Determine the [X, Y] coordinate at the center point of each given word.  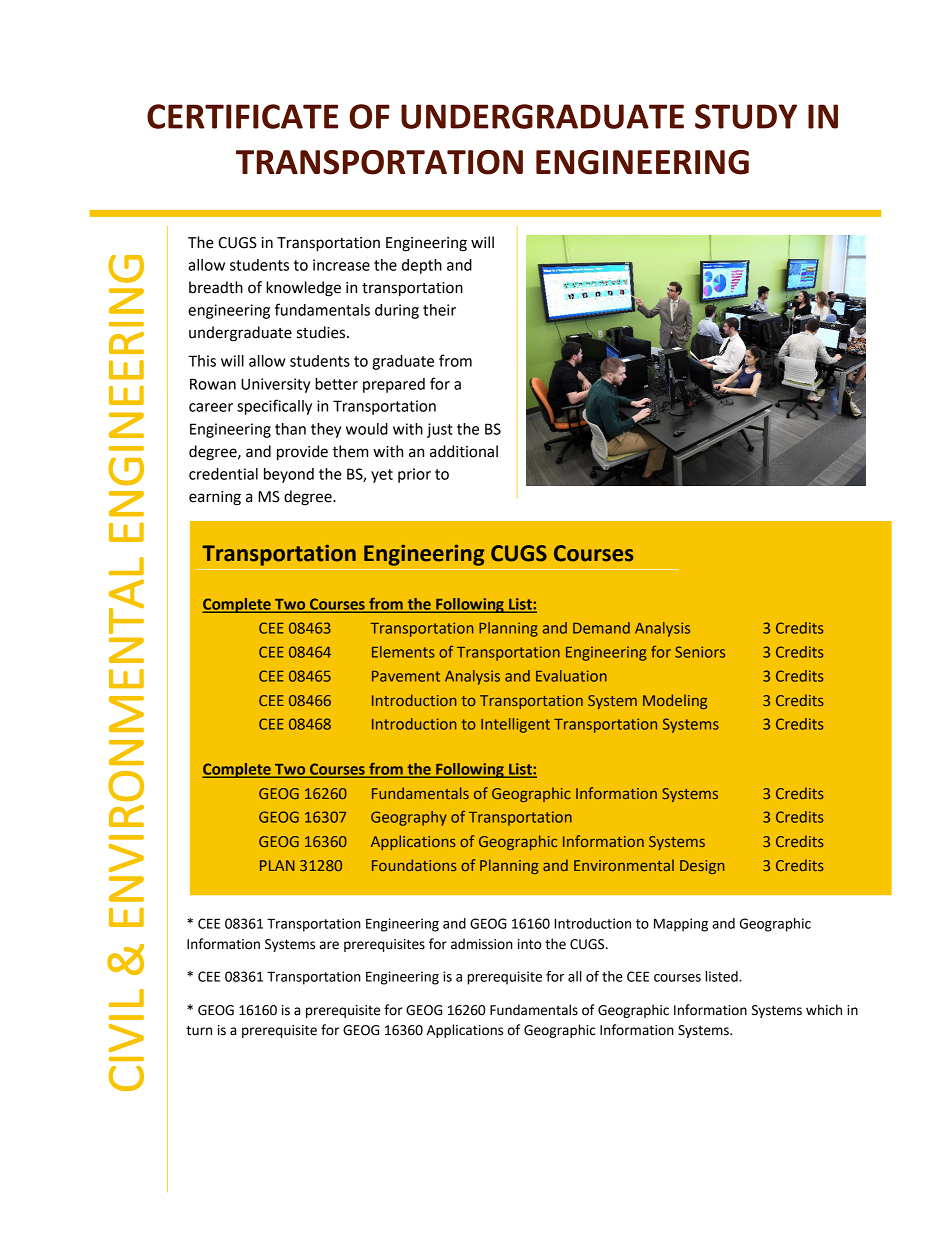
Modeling [675, 701]
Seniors [700, 652]
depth [422, 266]
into [529, 944]
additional [464, 451]
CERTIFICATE [242, 116]
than [290, 429]
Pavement [406, 676]
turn [199, 1031]
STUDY [746, 116]
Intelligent [515, 725]
